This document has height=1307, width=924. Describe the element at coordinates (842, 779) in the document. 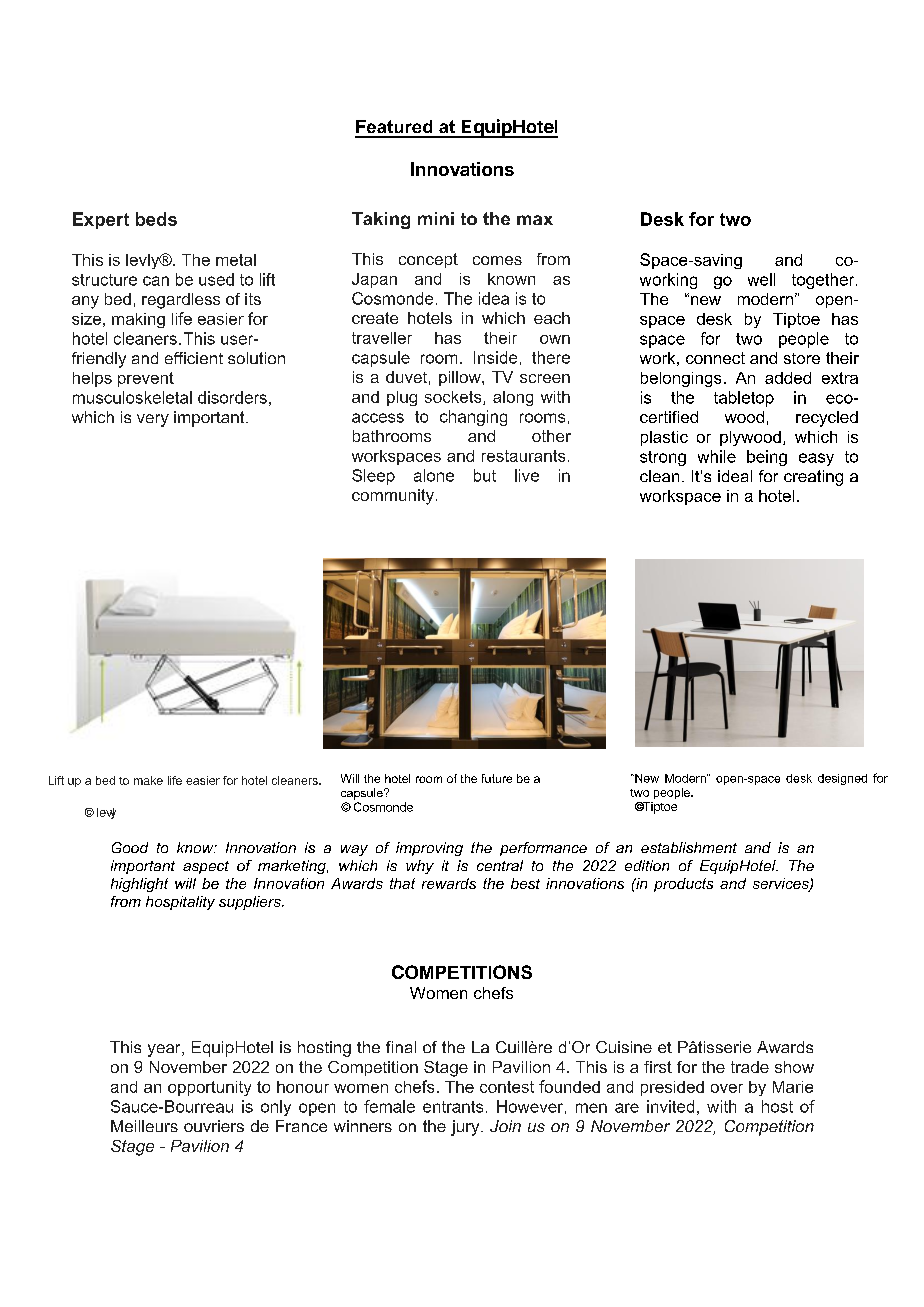

I see `designed` at that location.
